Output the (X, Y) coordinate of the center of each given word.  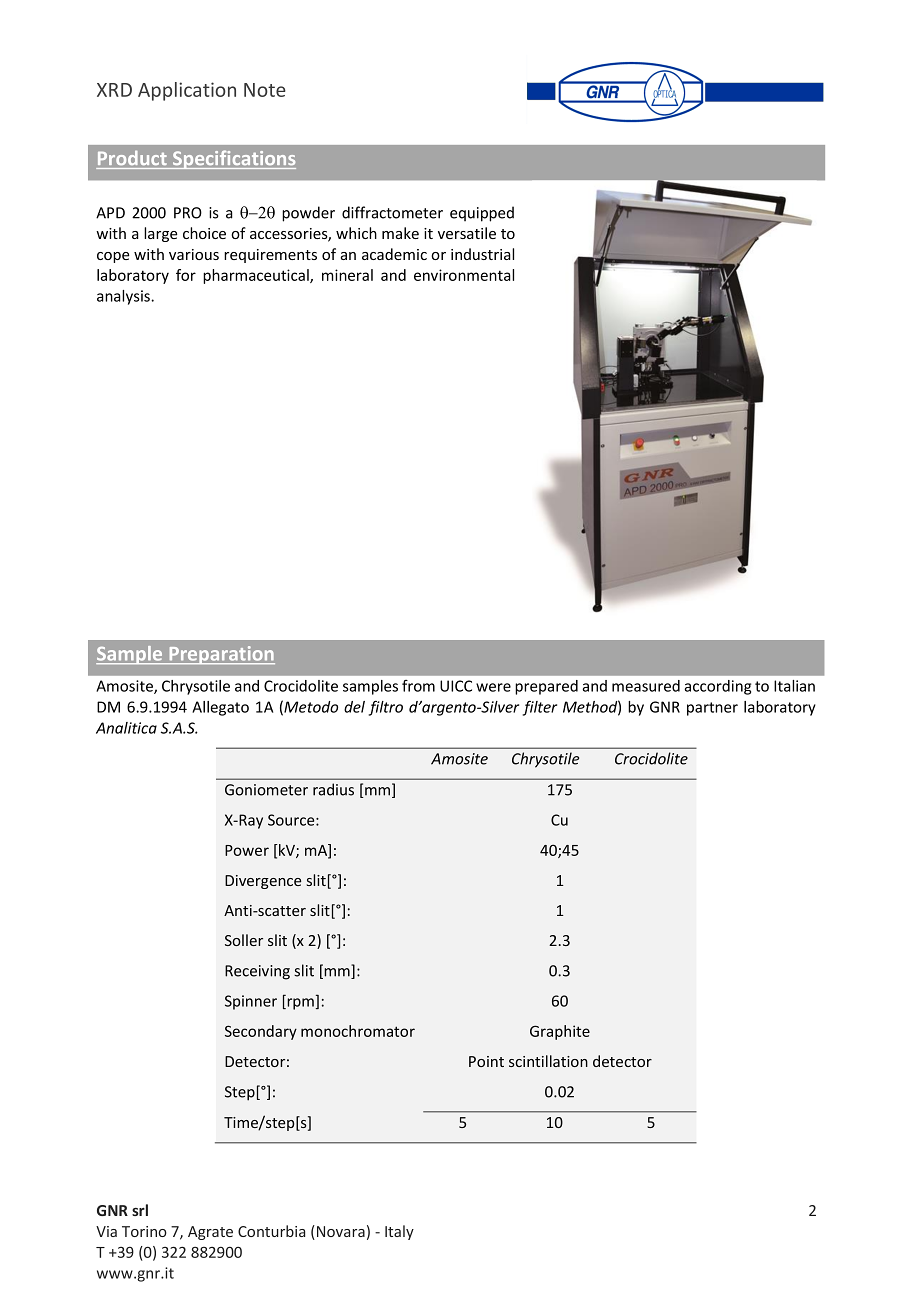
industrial (482, 254)
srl (140, 1210)
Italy (399, 1232)
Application (187, 91)
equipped (482, 214)
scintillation (548, 1061)
